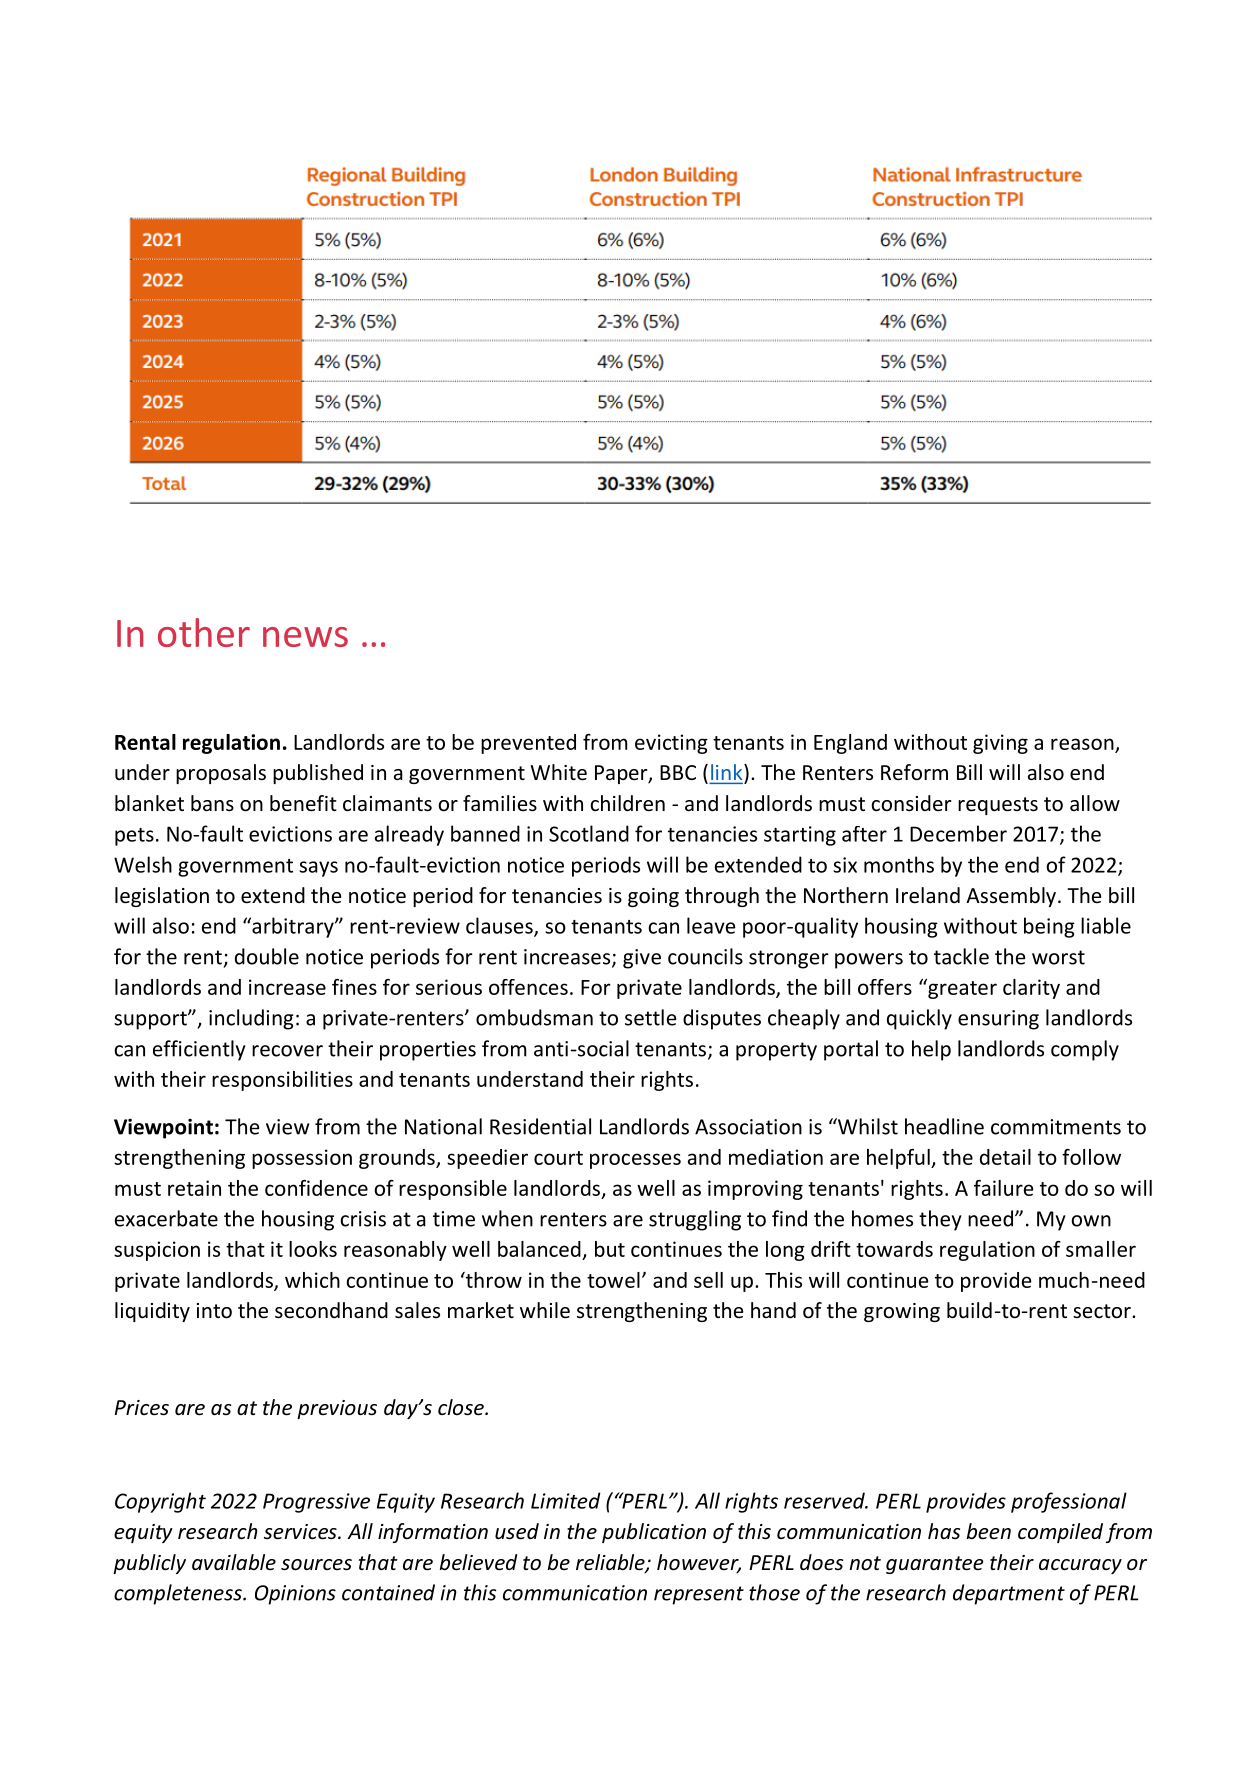 This screenshot has width=1258, height=1780. I want to click on news, so click(305, 637).
